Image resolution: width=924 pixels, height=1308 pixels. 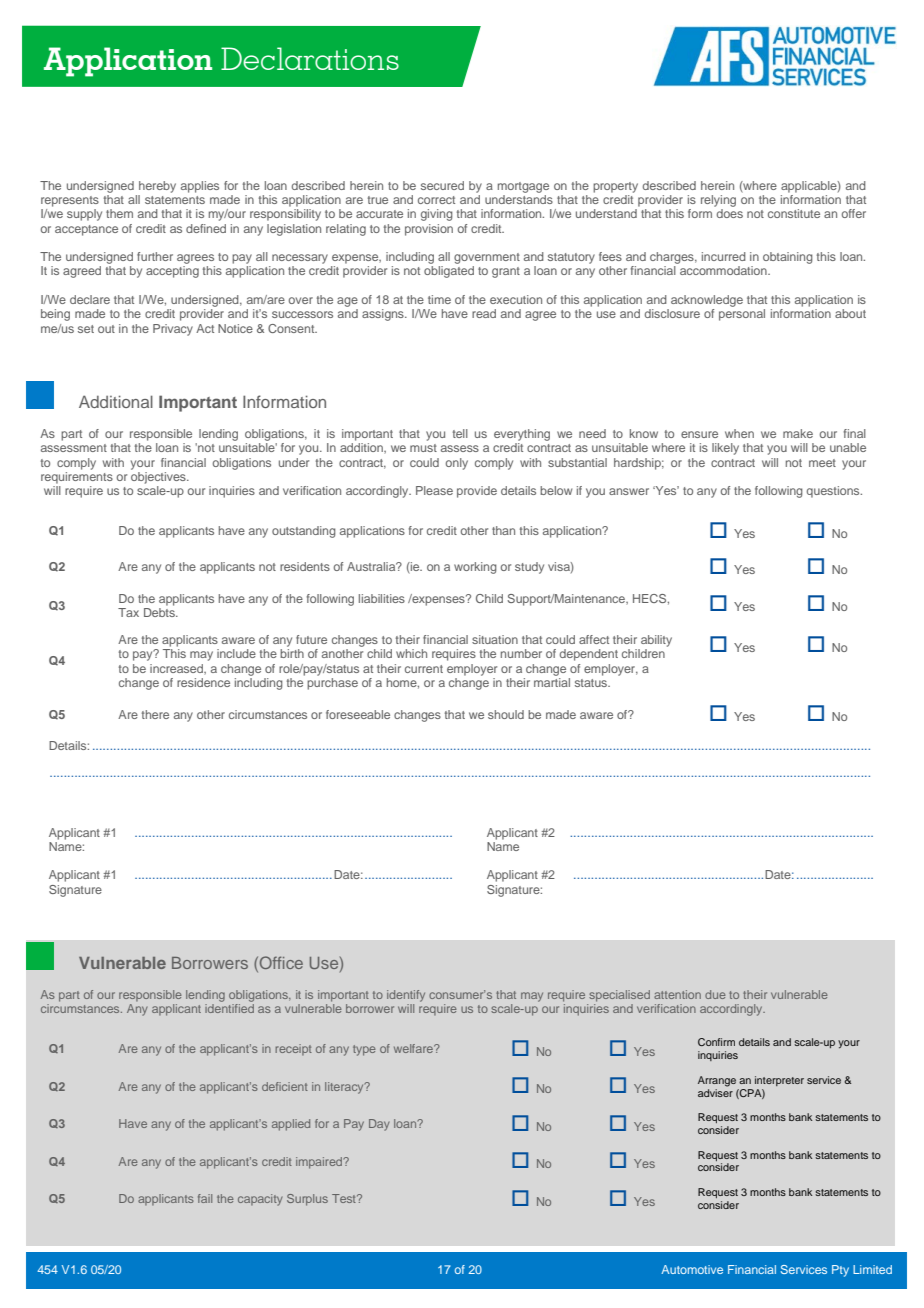 I want to click on fail, so click(x=205, y=1198).
